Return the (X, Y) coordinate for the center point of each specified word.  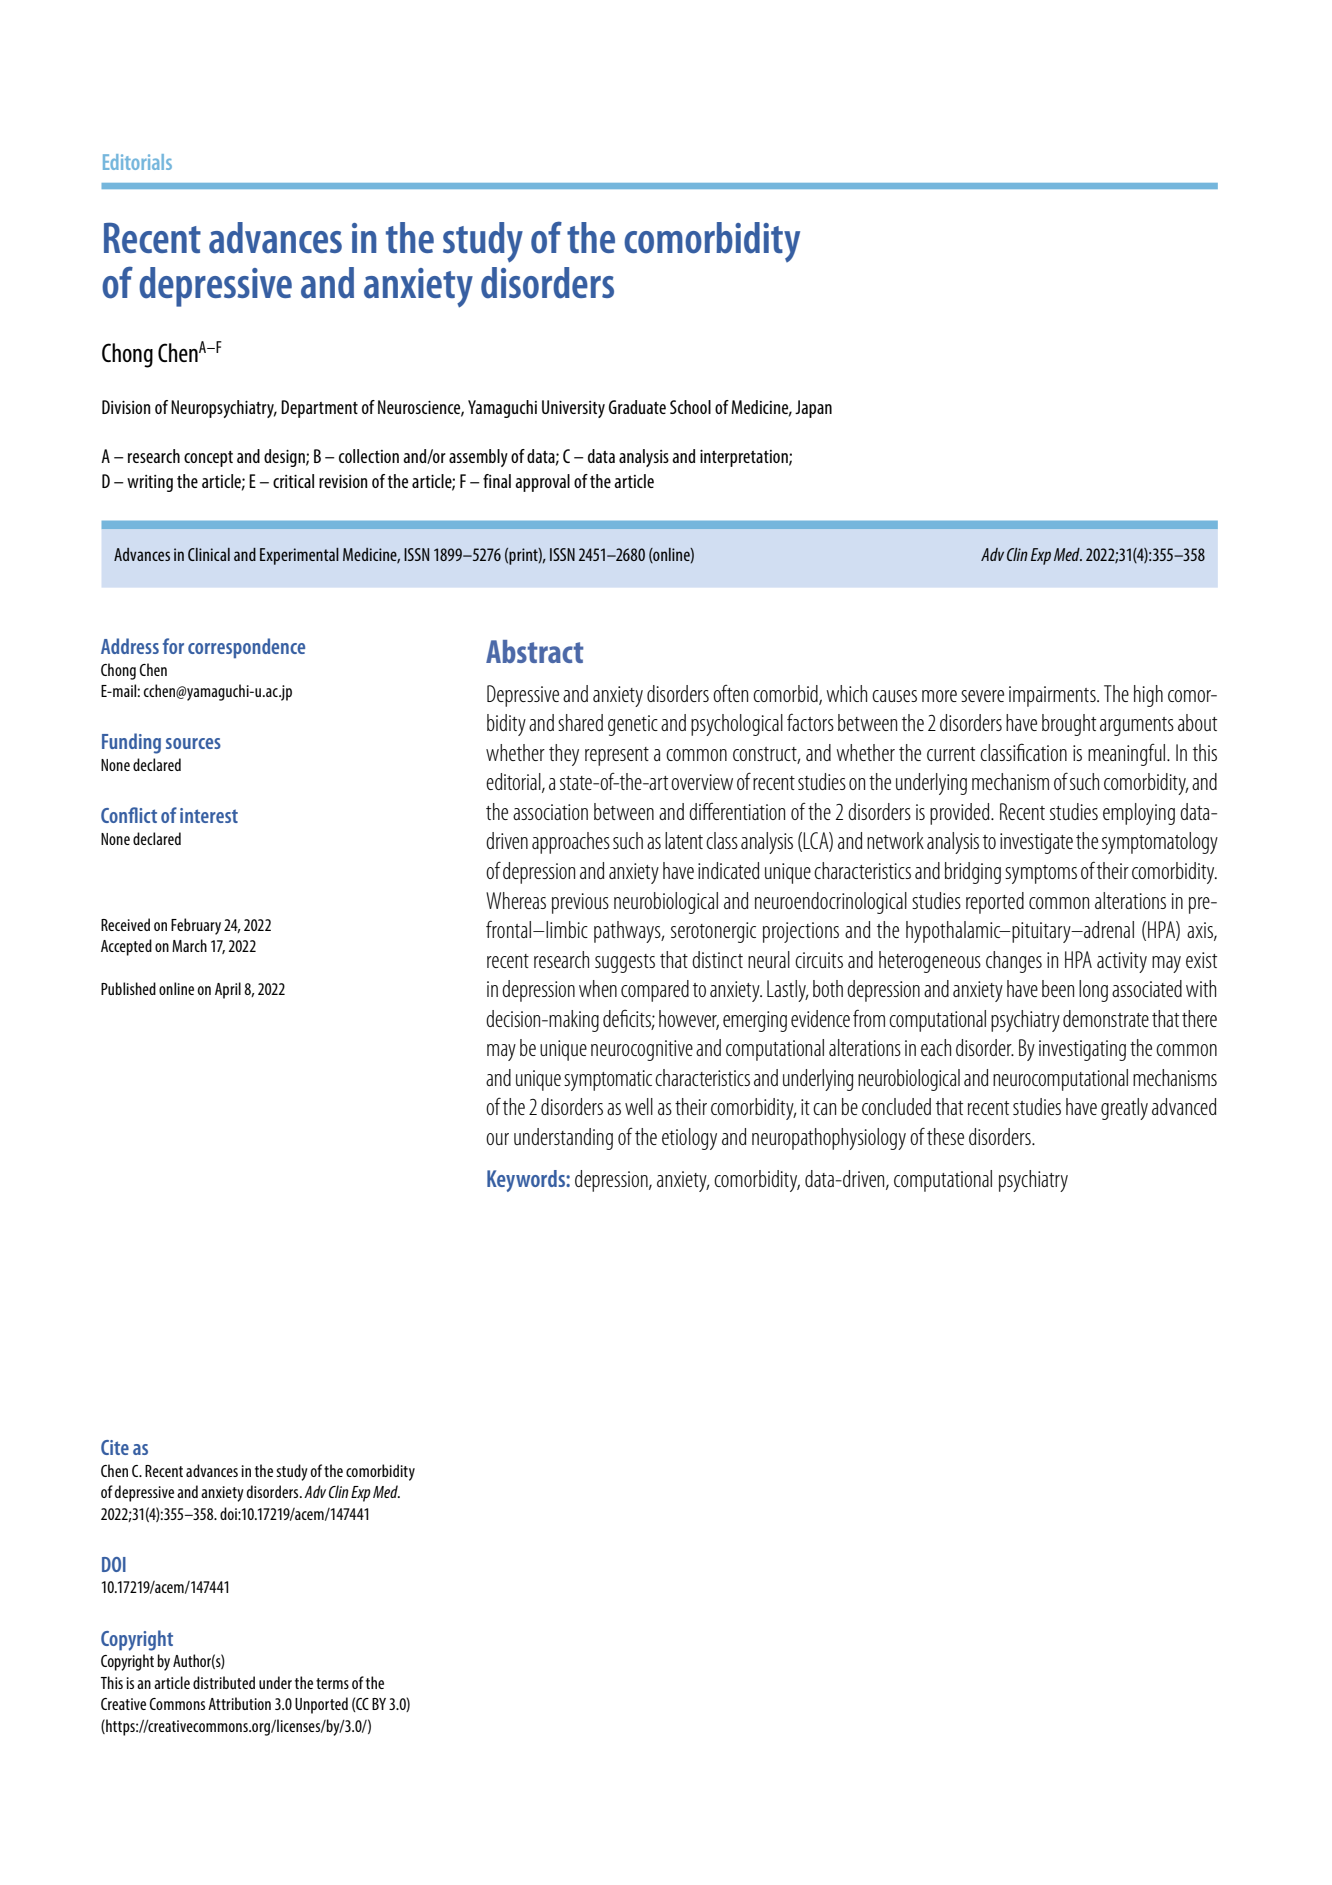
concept (208, 459)
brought (1069, 725)
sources (193, 743)
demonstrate (1106, 1018)
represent (617, 756)
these (945, 1136)
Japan (813, 409)
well (639, 1106)
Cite (115, 1447)
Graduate (637, 407)
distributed (224, 1682)
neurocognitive (642, 1050)
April (228, 990)
